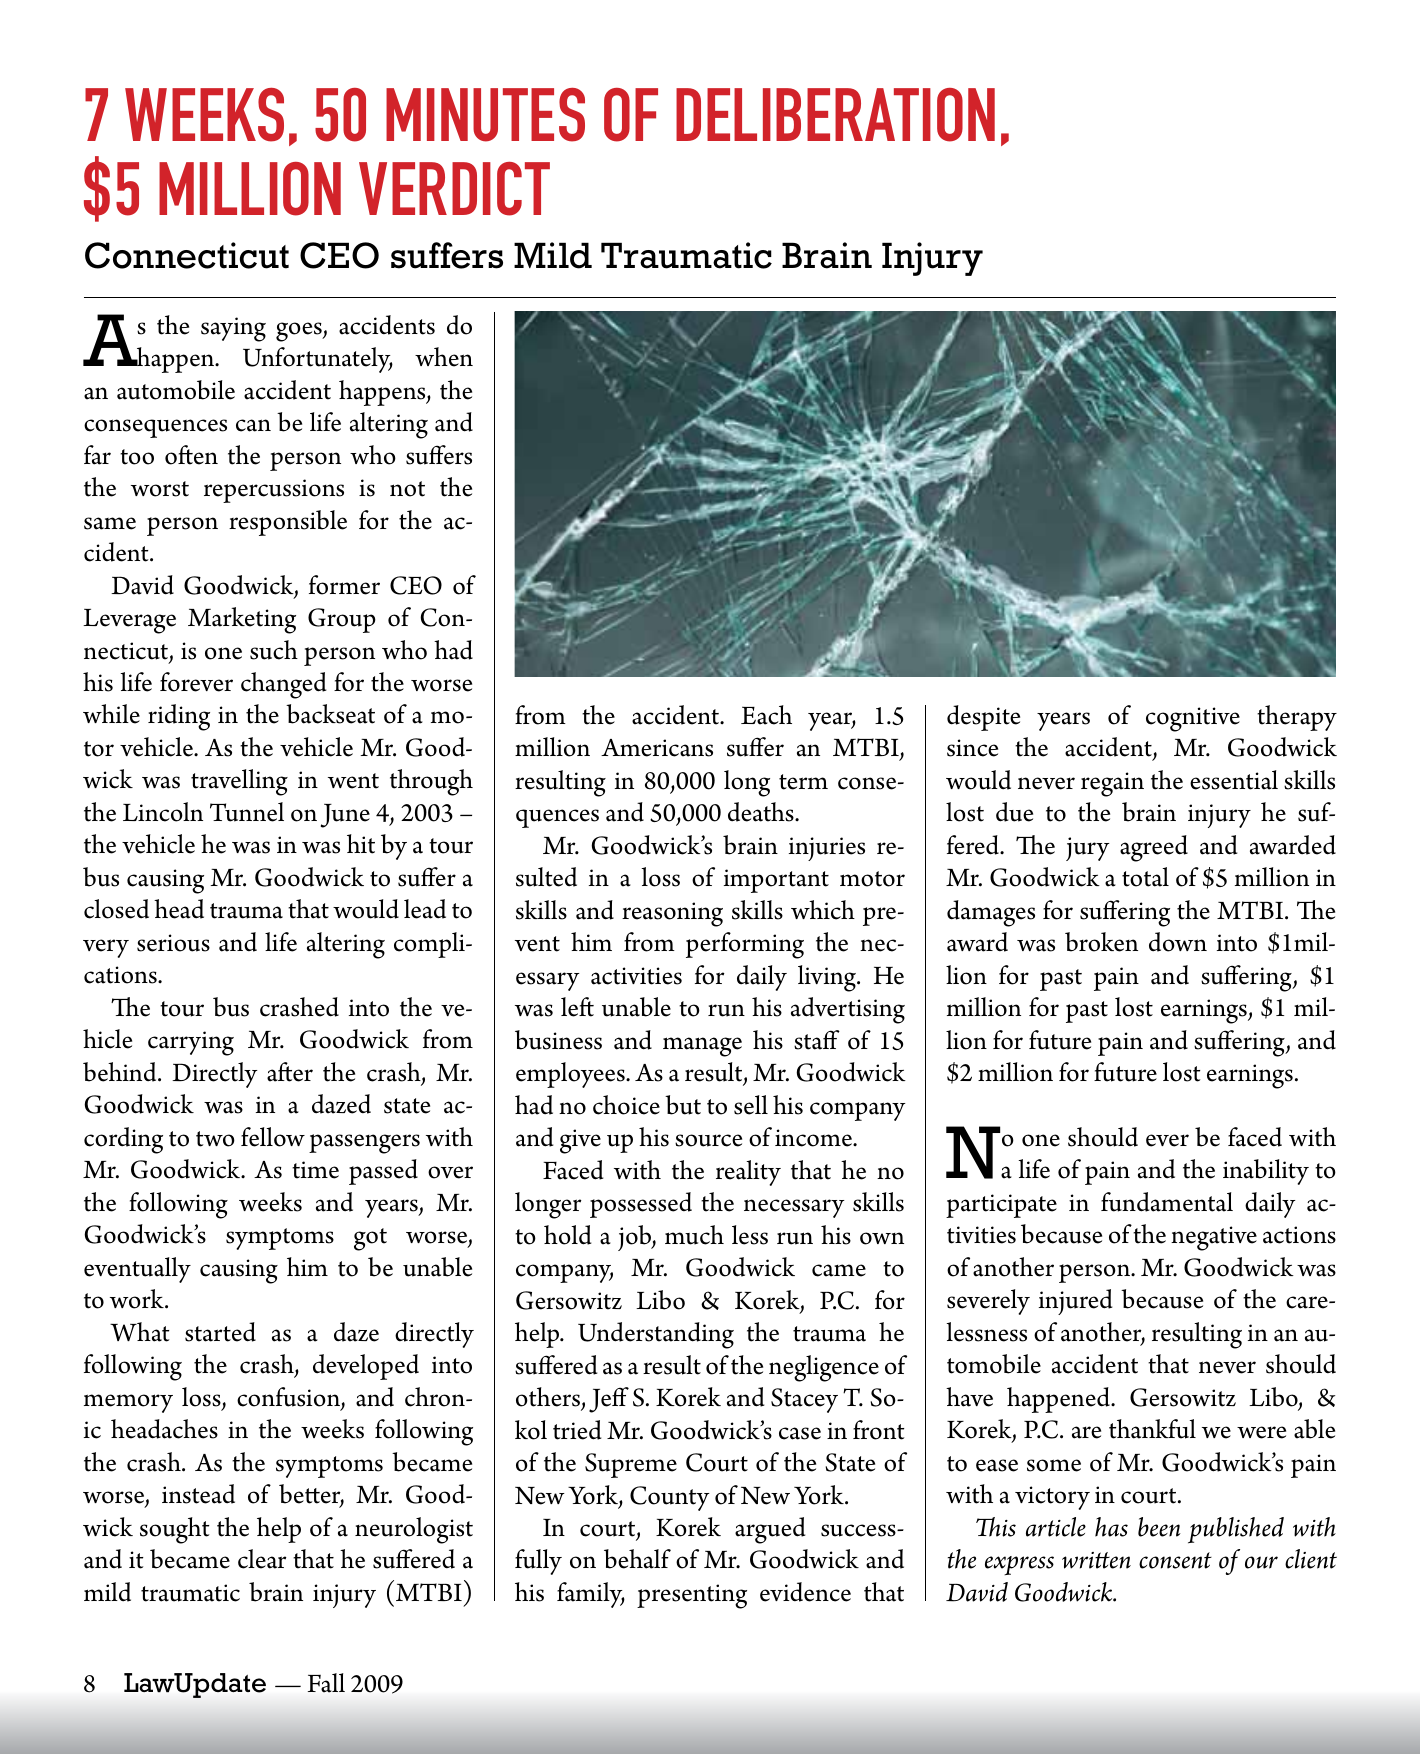  What do you see at coordinates (274, 650) in the screenshot?
I see `such` at bounding box center [274, 650].
